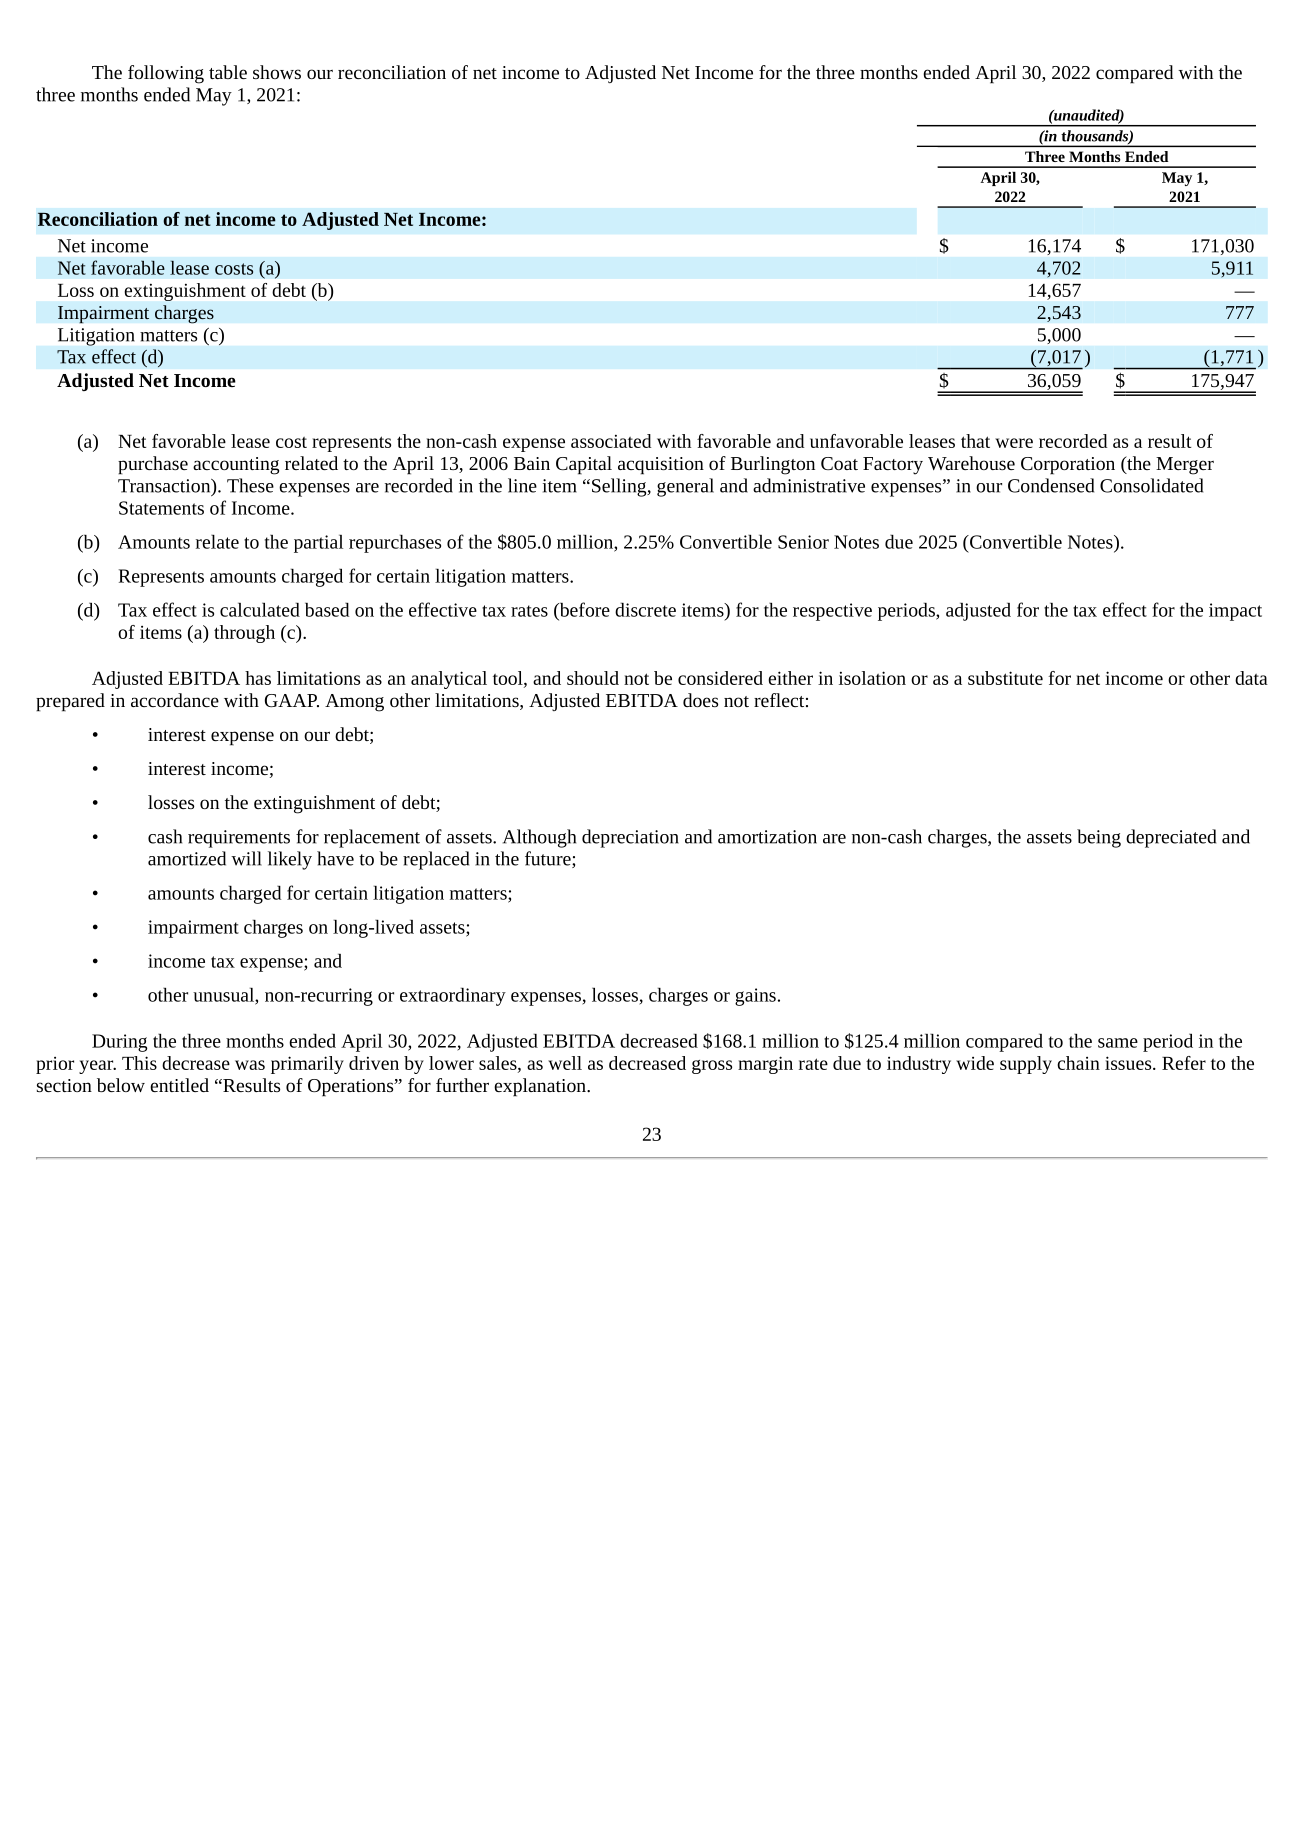  I want to click on shows, so click(277, 72).
